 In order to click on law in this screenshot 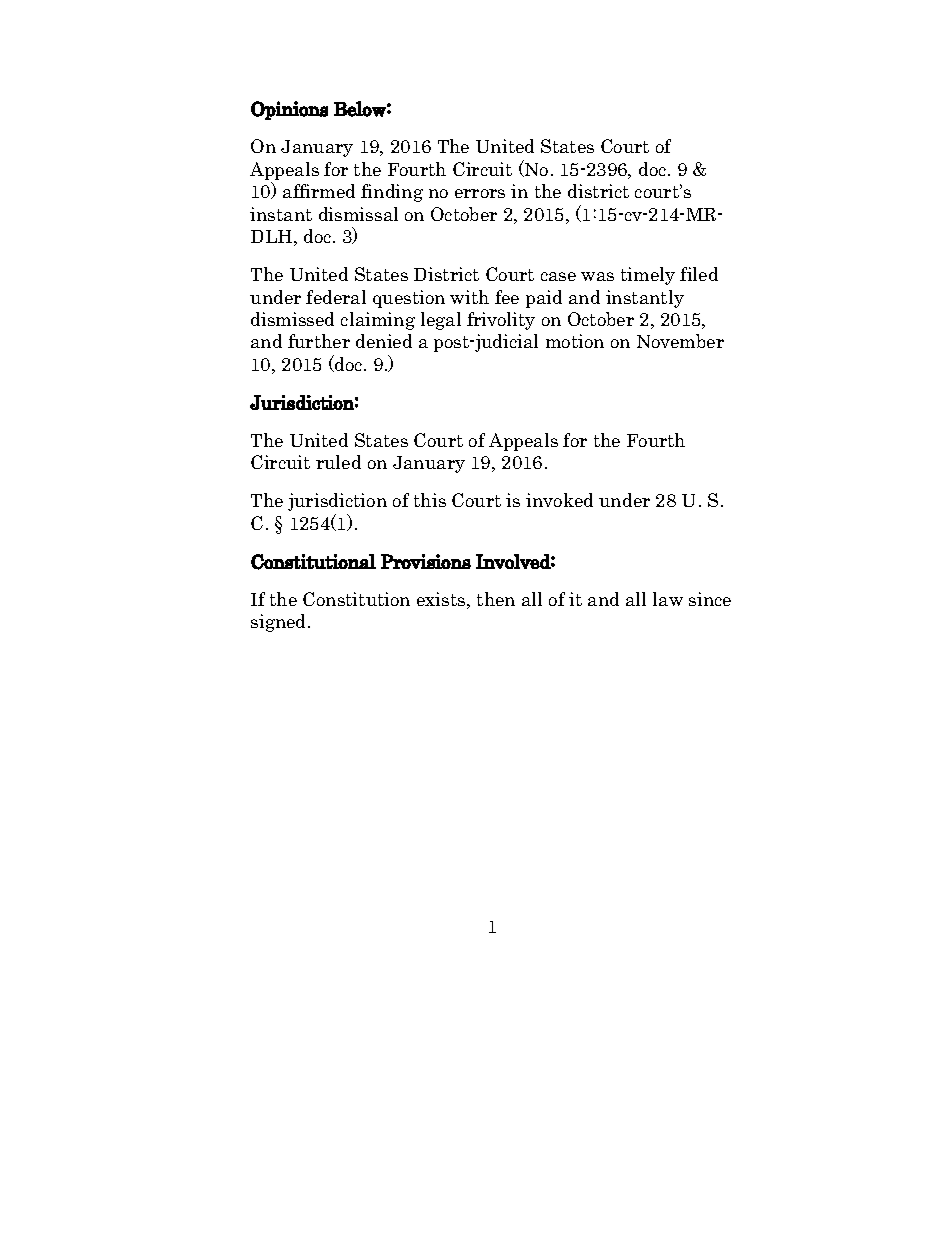, I will do `click(668, 599)`.
